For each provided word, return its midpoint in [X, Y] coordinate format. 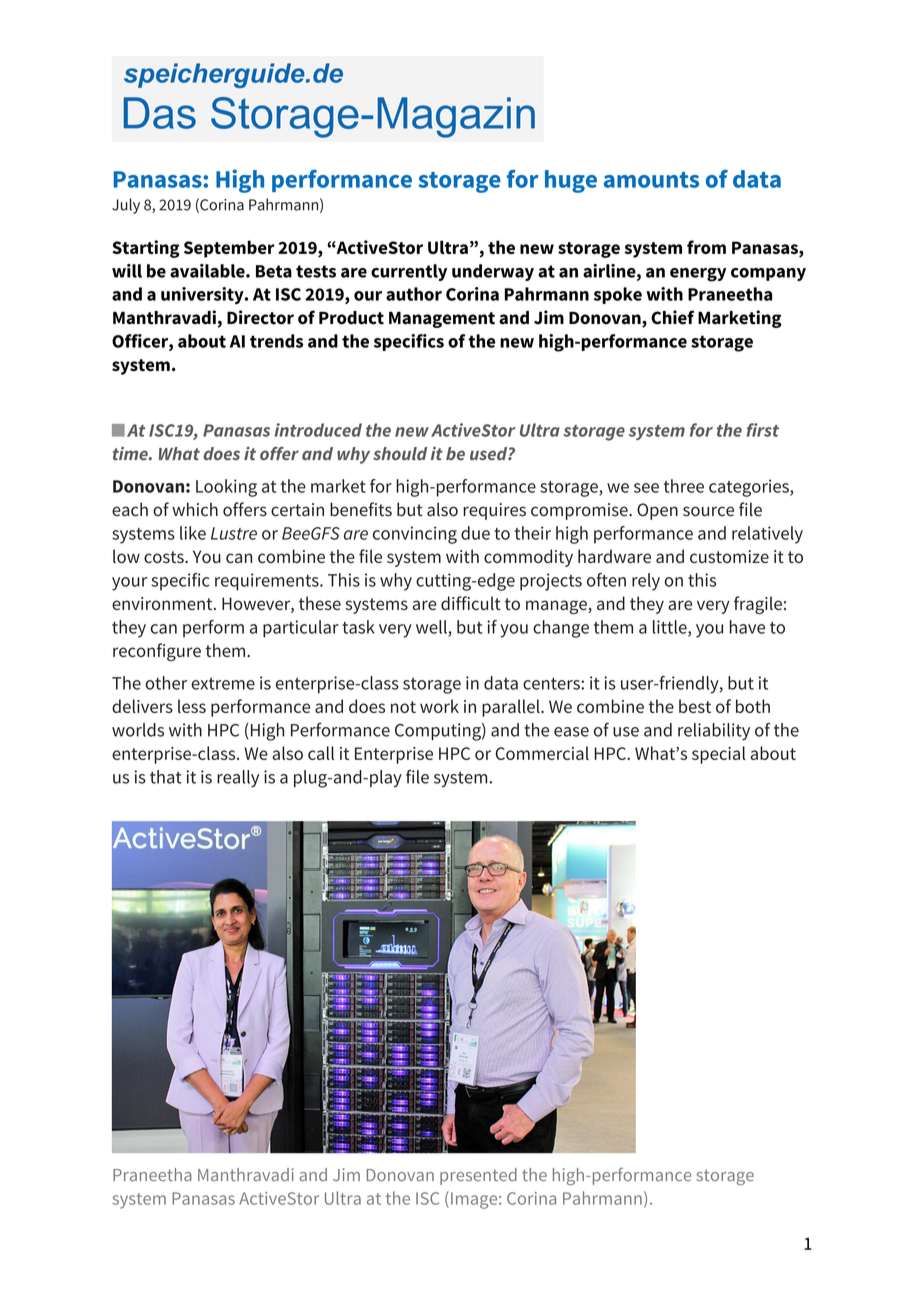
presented [478, 1176]
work [439, 706]
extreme [223, 684]
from [706, 247]
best [695, 706]
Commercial [542, 753]
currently [409, 272]
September [229, 249]
